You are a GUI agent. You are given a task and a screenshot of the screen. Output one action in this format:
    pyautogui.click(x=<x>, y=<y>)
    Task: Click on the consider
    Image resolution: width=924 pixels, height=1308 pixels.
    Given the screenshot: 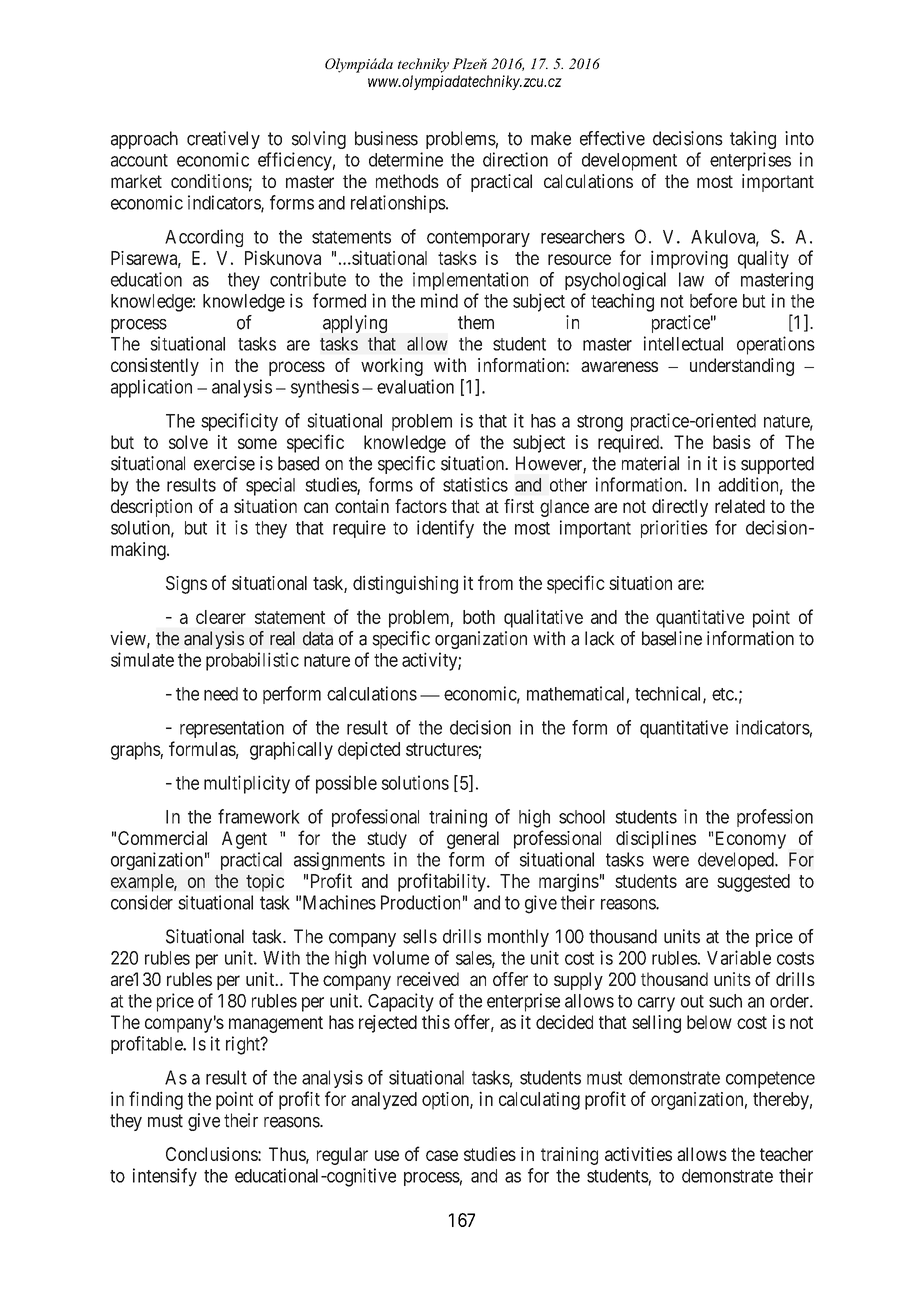 What is the action you would take?
    pyautogui.click(x=142, y=902)
